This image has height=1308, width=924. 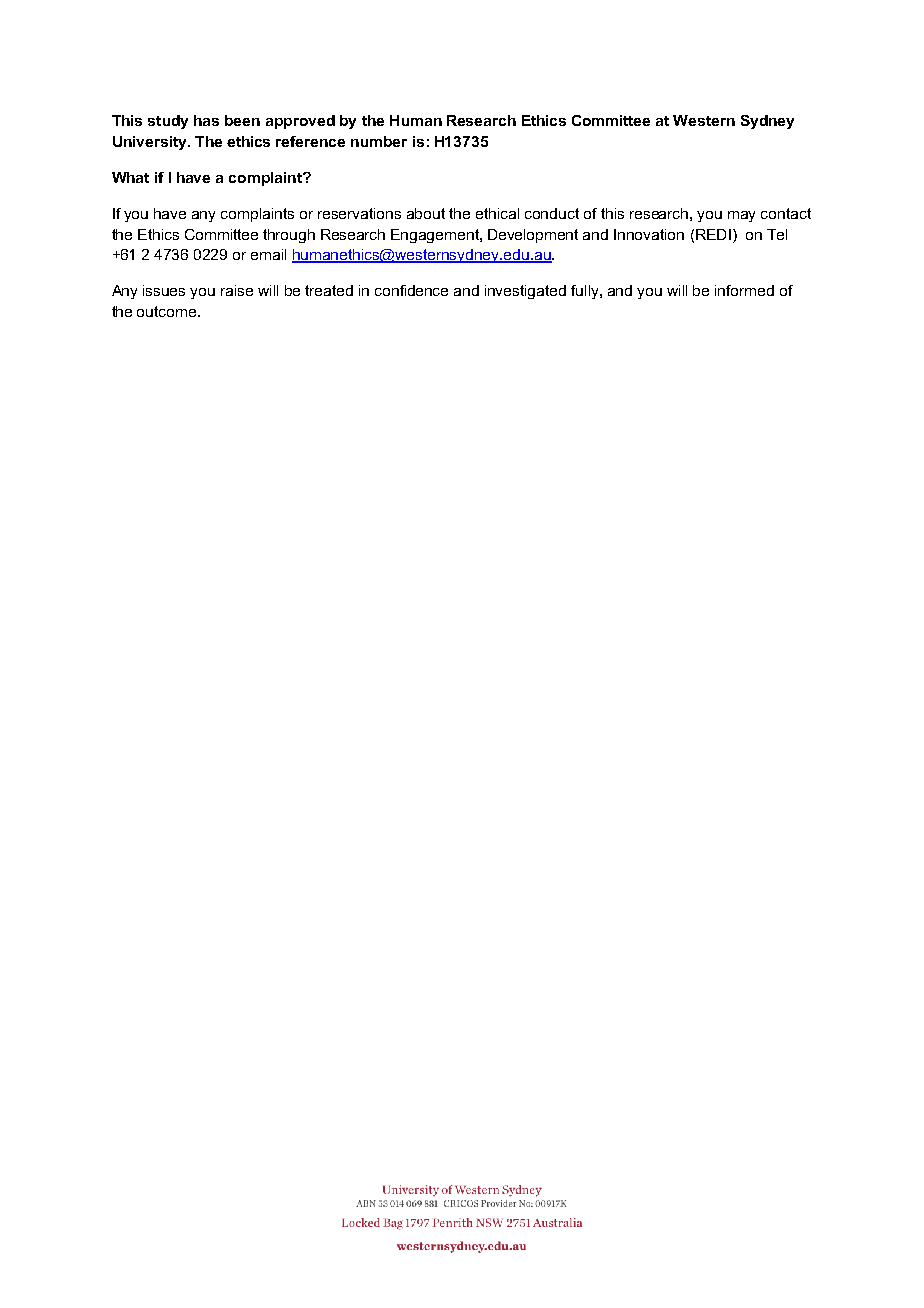 What do you see at coordinates (206, 120) in the image?
I see `has` at bounding box center [206, 120].
